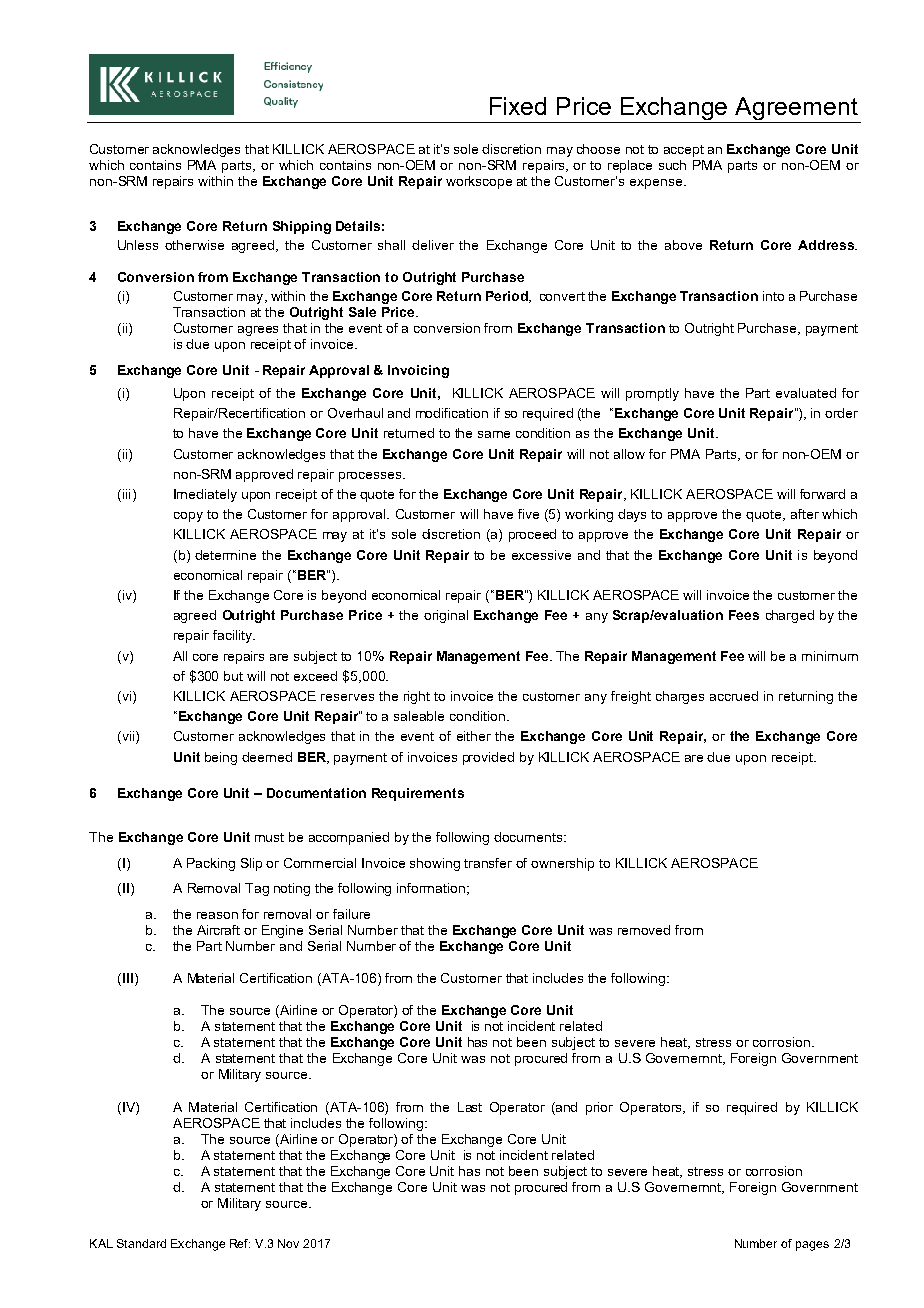  Describe the element at coordinates (194, 245) in the screenshot. I see `otherwise` at that location.
